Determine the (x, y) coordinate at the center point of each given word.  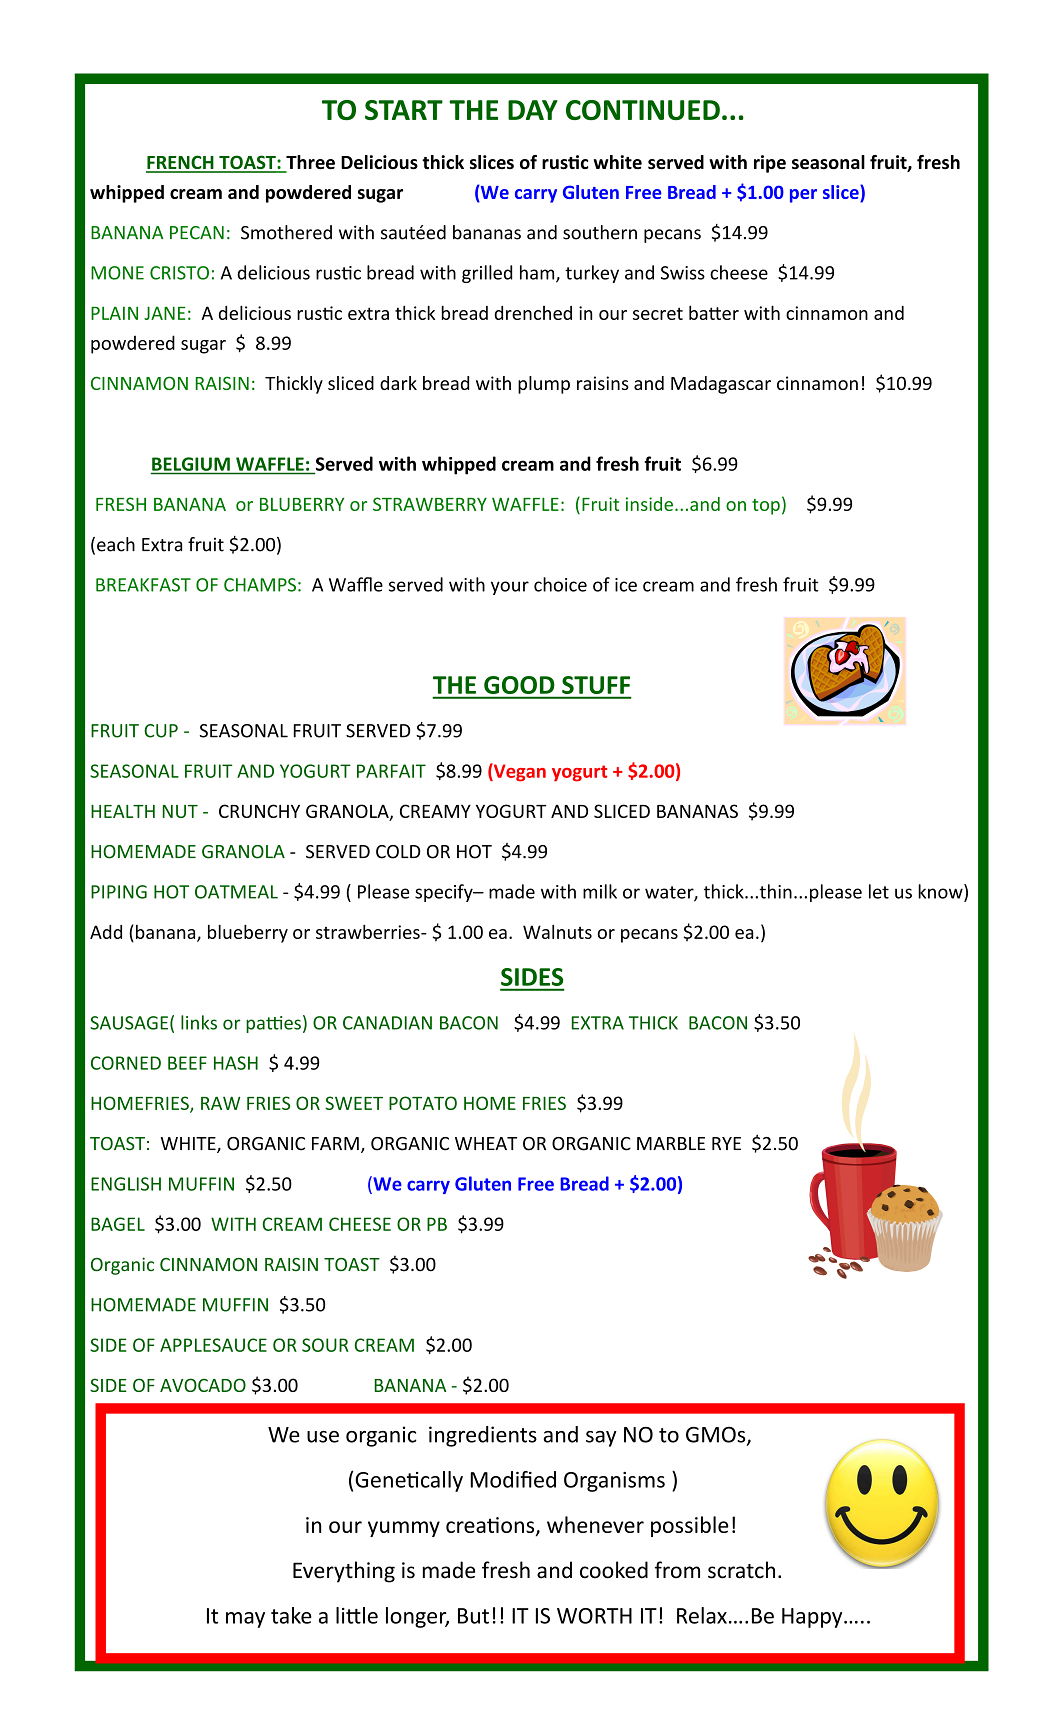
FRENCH (181, 163)
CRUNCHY (259, 811)
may (245, 1620)
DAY (533, 110)
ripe (770, 164)
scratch (741, 1570)
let (879, 891)
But (473, 1616)
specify (445, 893)
